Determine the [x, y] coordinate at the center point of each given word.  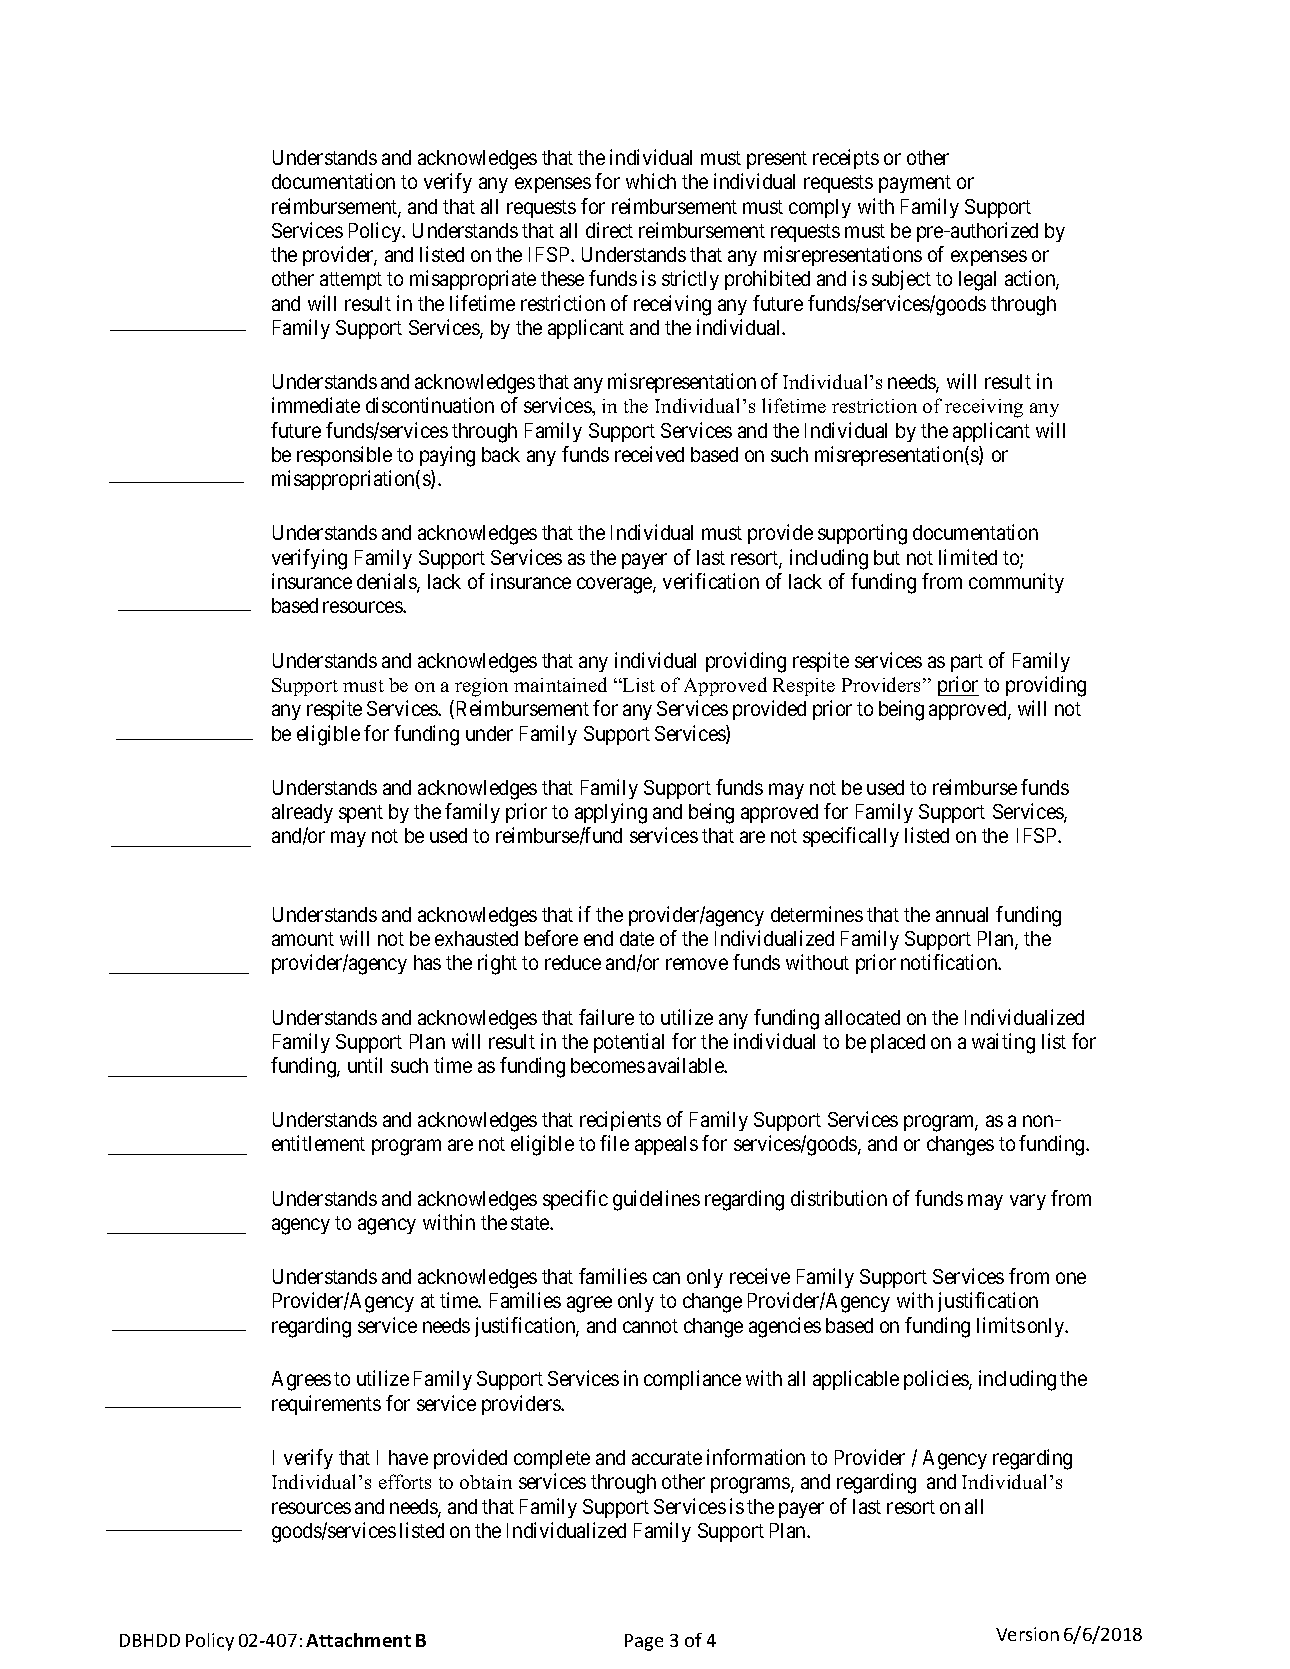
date [637, 938]
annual [962, 914]
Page [644, 1642]
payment [915, 184]
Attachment [358, 1640]
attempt [351, 281]
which [651, 181]
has [427, 962]
